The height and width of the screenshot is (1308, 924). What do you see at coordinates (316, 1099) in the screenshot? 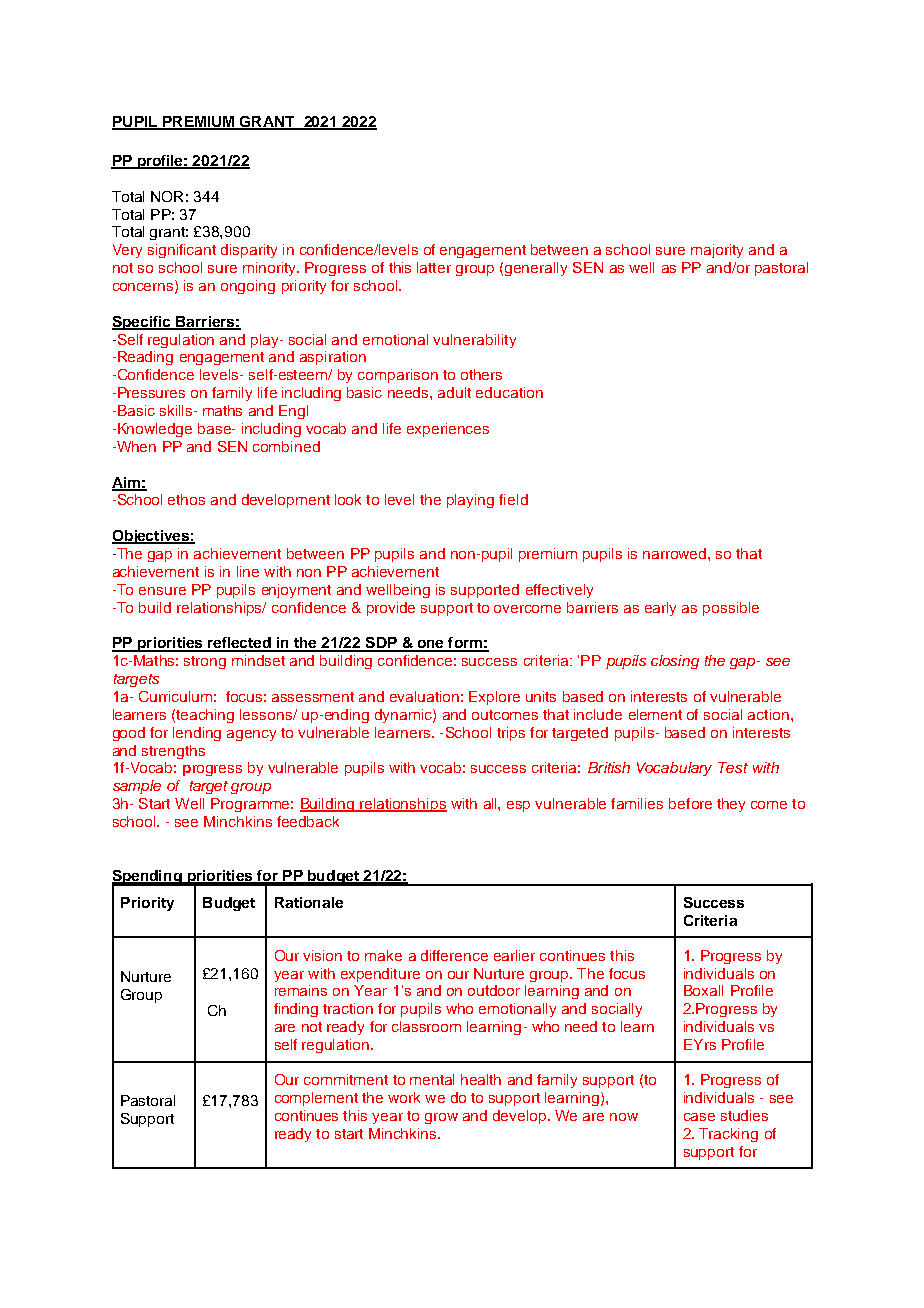
I see `complement` at bounding box center [316, 1099].
